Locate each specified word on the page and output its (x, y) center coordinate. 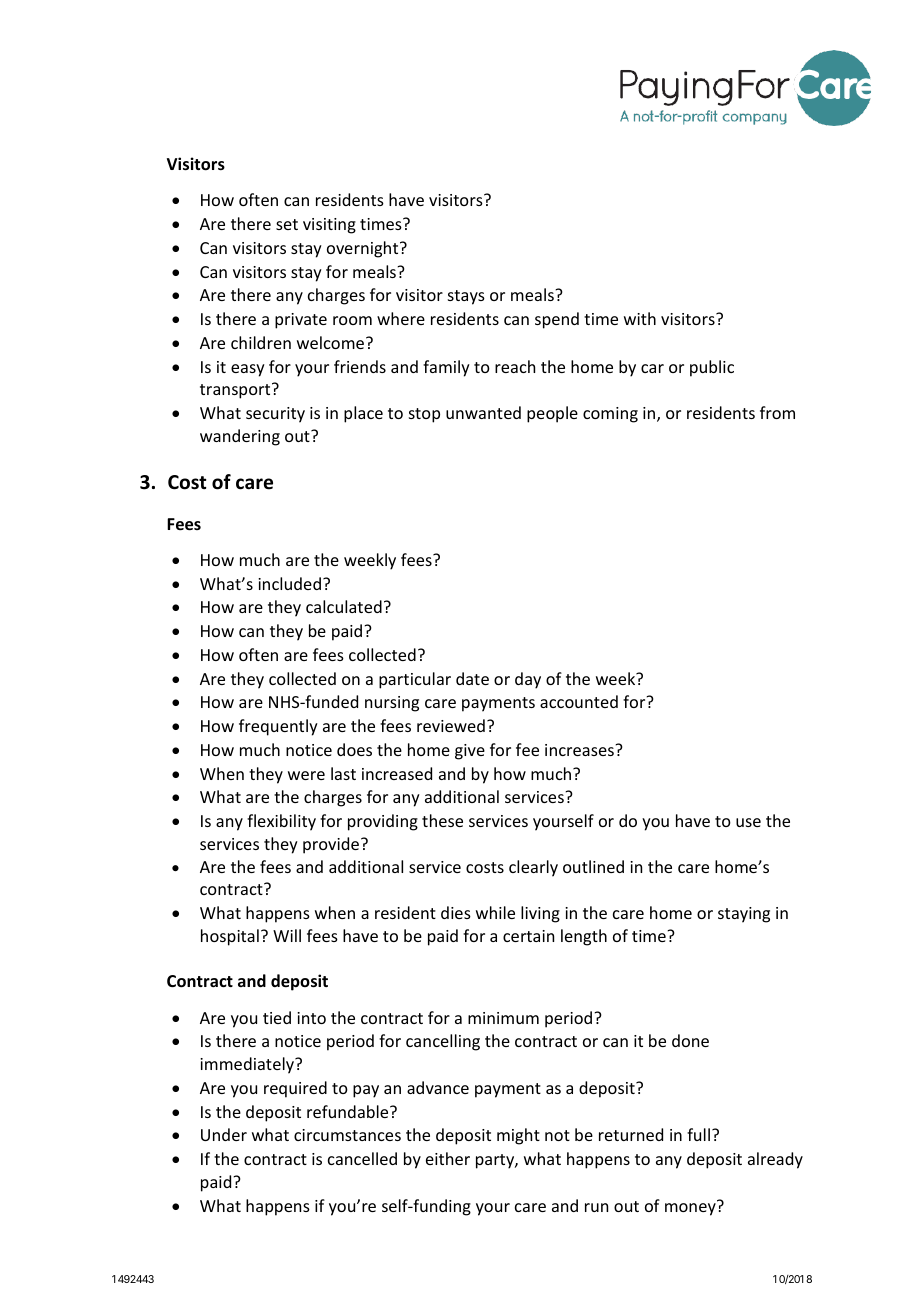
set (287, 224)
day (528, 680)
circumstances (347, 1135)
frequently (278, 727)
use (748, 822)
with (640, 318)
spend (557, 320)
